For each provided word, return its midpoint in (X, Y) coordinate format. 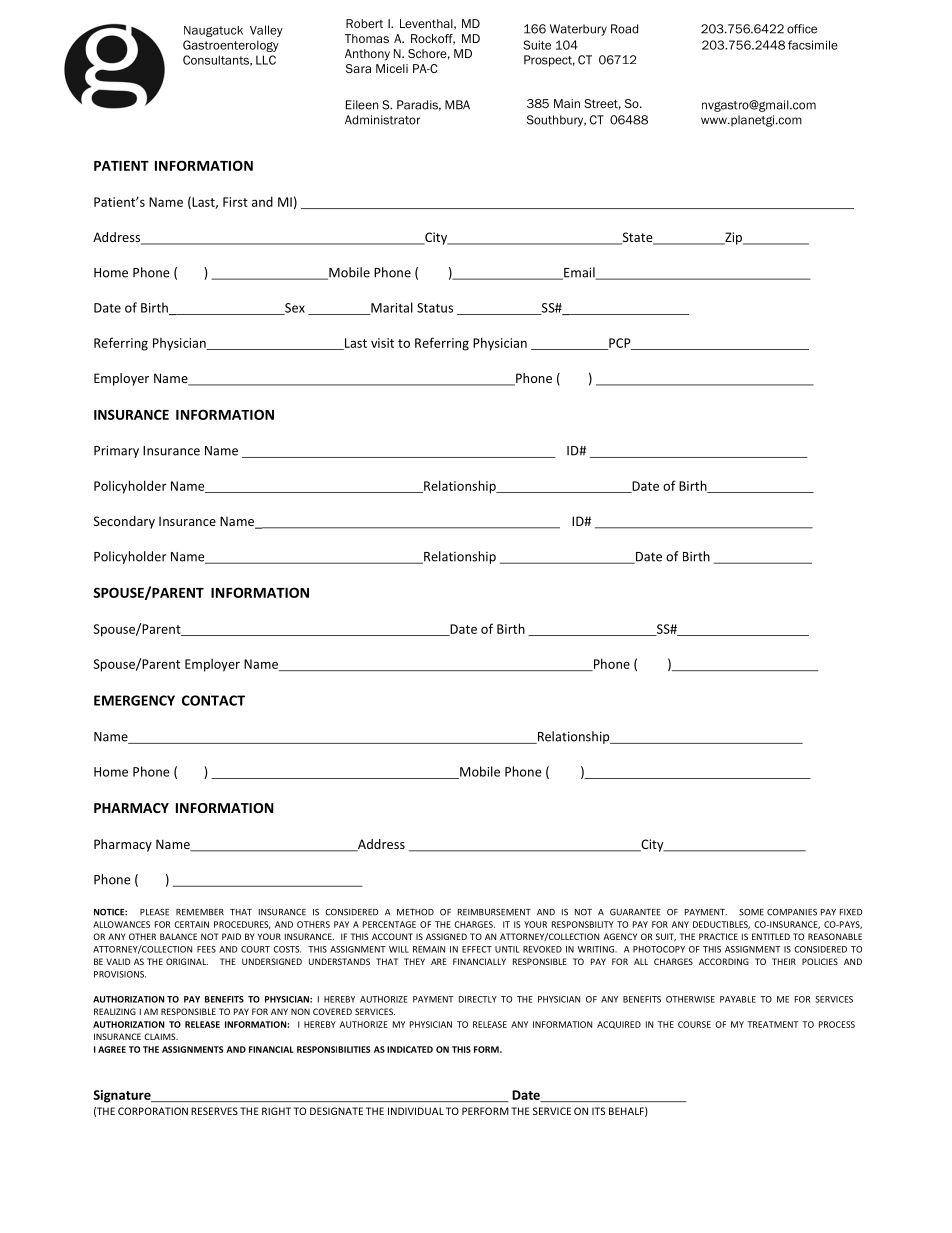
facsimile (813, 45)
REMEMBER (200, 912)
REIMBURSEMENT (494, 912)
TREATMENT (773, 1024)
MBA (457, 105)
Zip (734, 238)
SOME (751, 912)
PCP (620, 344)
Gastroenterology (231, 46)
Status (435, 308)
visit (382, 343)
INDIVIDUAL (416, 1111)
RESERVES (214, 1111)
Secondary (124, 522)
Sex (294, 309)
